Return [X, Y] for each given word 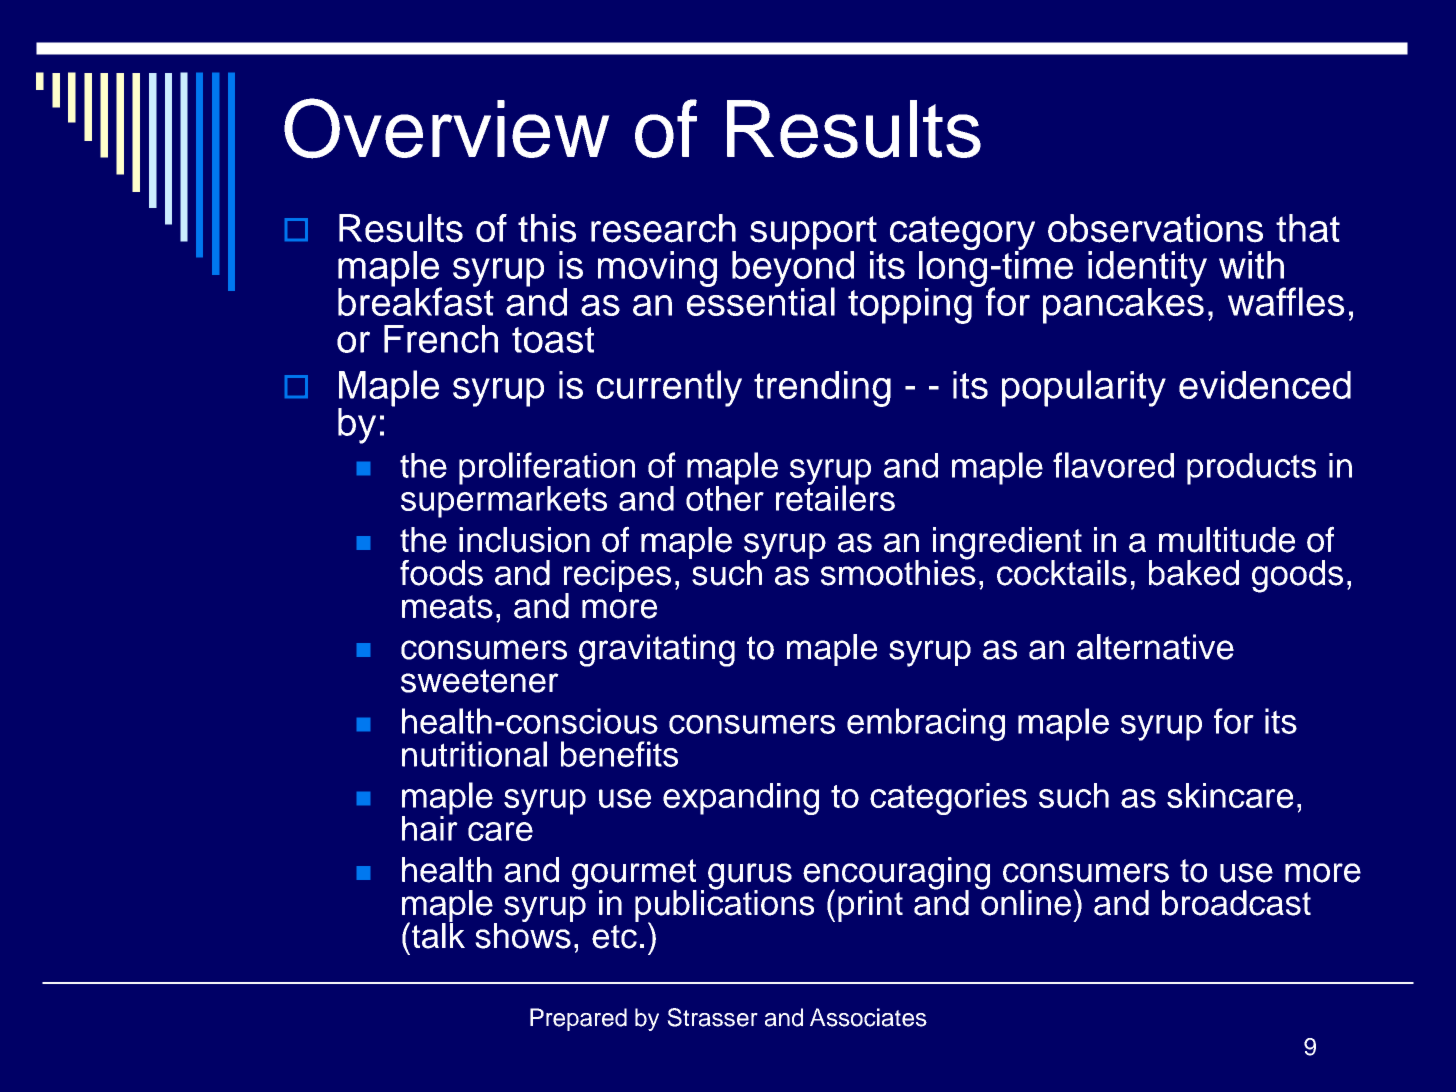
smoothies [898, 572]
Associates [868, 1017]
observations [1155, 228]
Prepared [578, 1019]
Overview [447, 128]
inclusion [524, 540]
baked [1194, 573]
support [813, 234]
